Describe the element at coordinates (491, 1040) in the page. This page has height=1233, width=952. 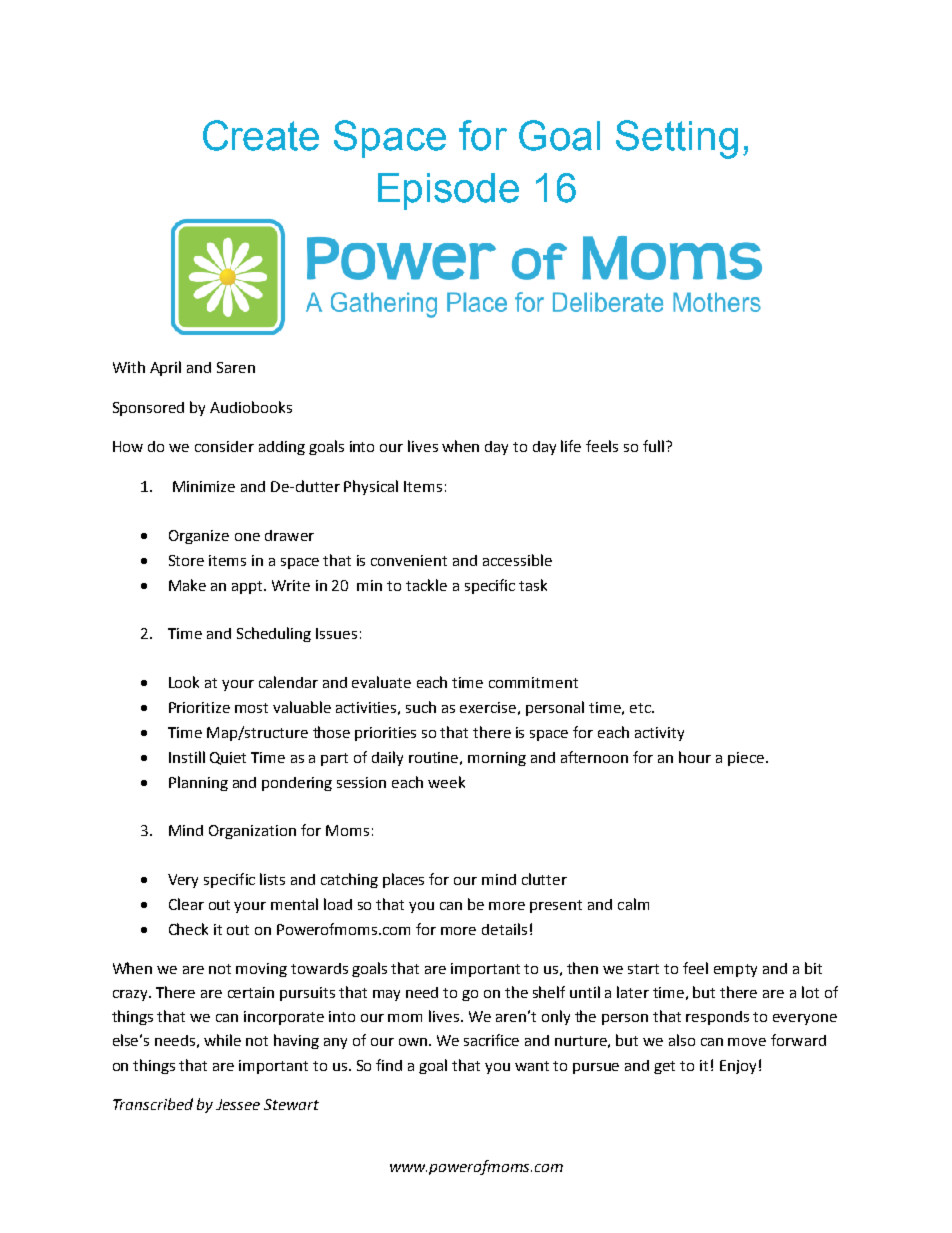
I see `sacrifice` at that location.
